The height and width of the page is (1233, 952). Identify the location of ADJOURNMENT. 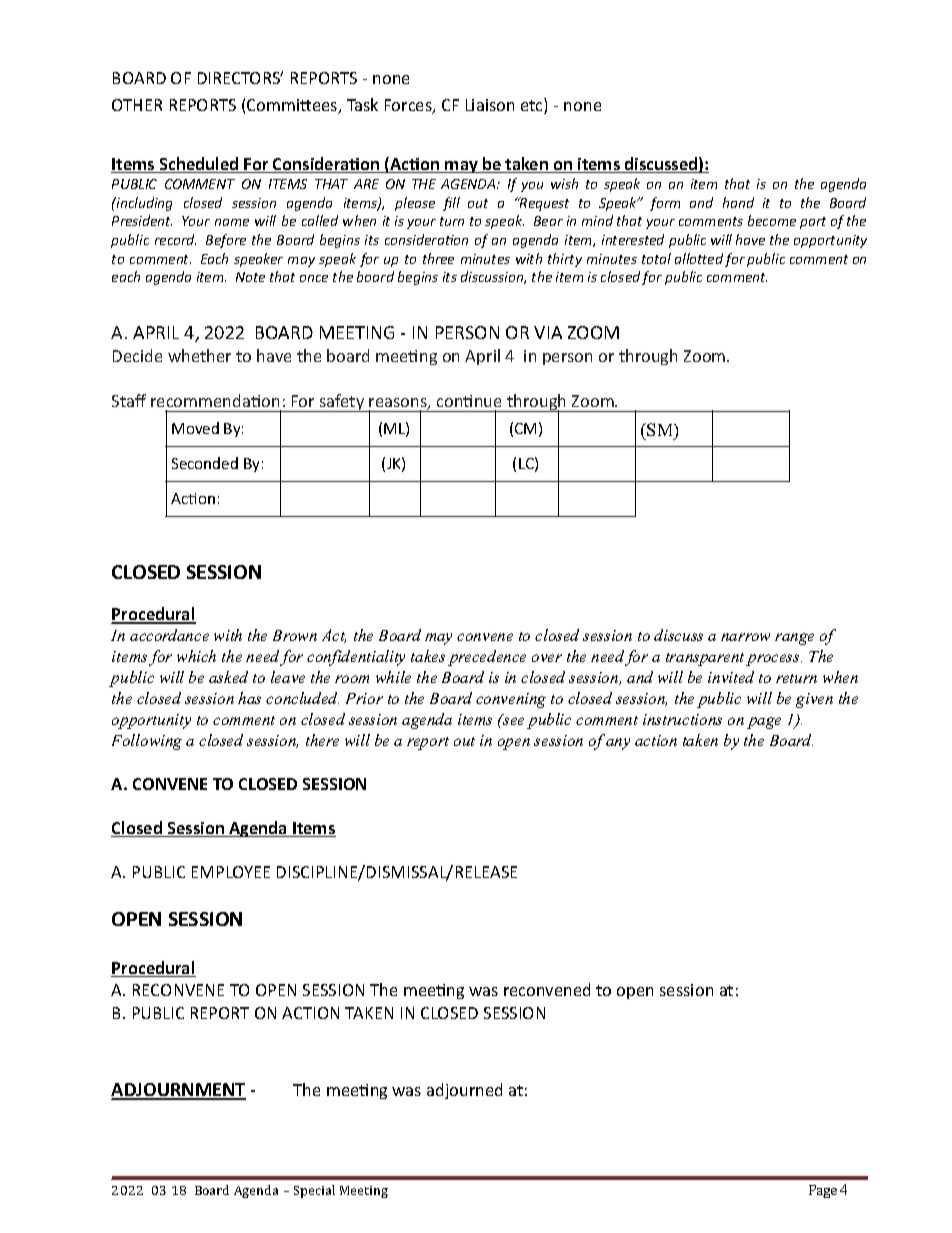
(178, 1091).
